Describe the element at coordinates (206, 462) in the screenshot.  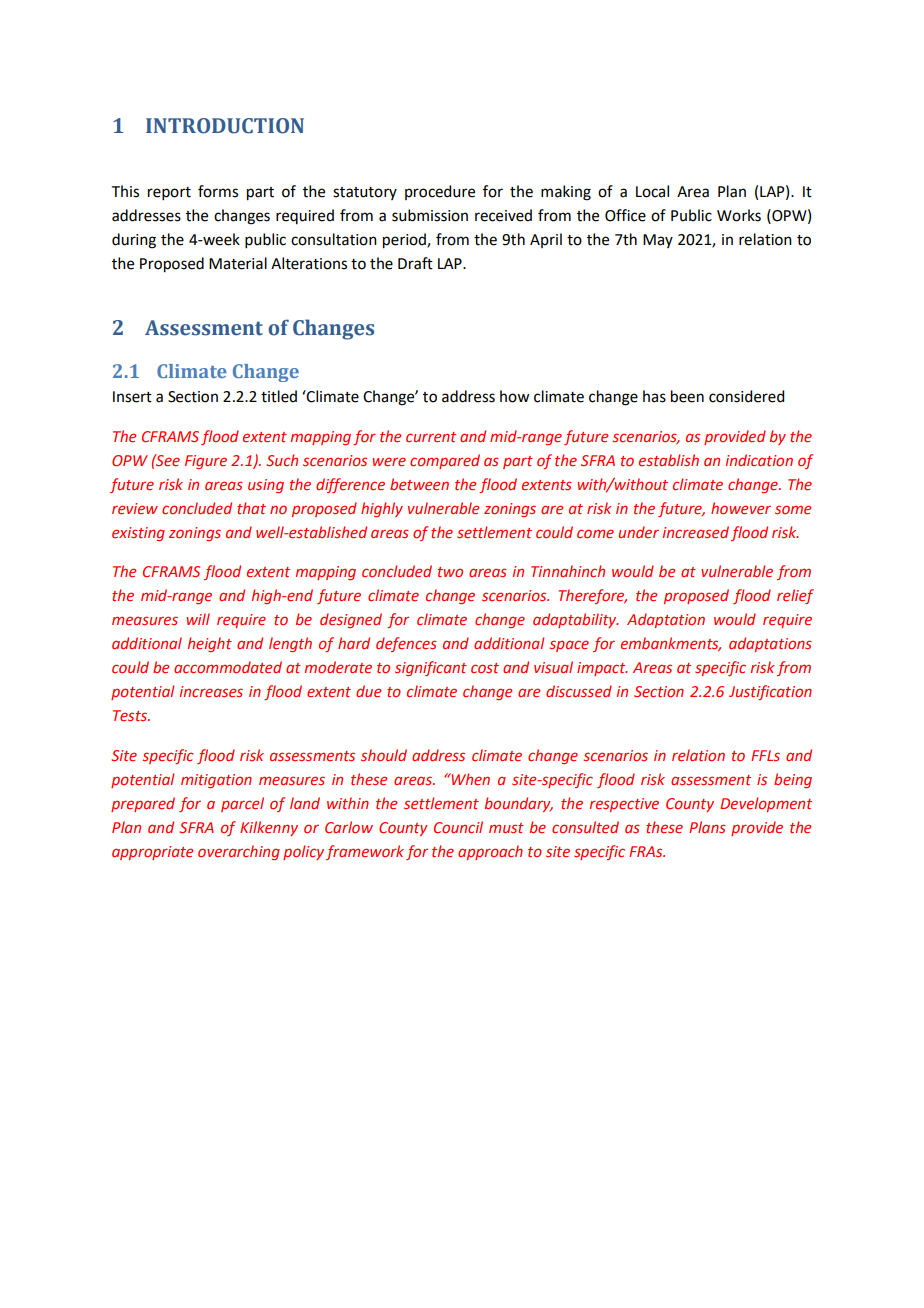
I see `Figure` at that location.
